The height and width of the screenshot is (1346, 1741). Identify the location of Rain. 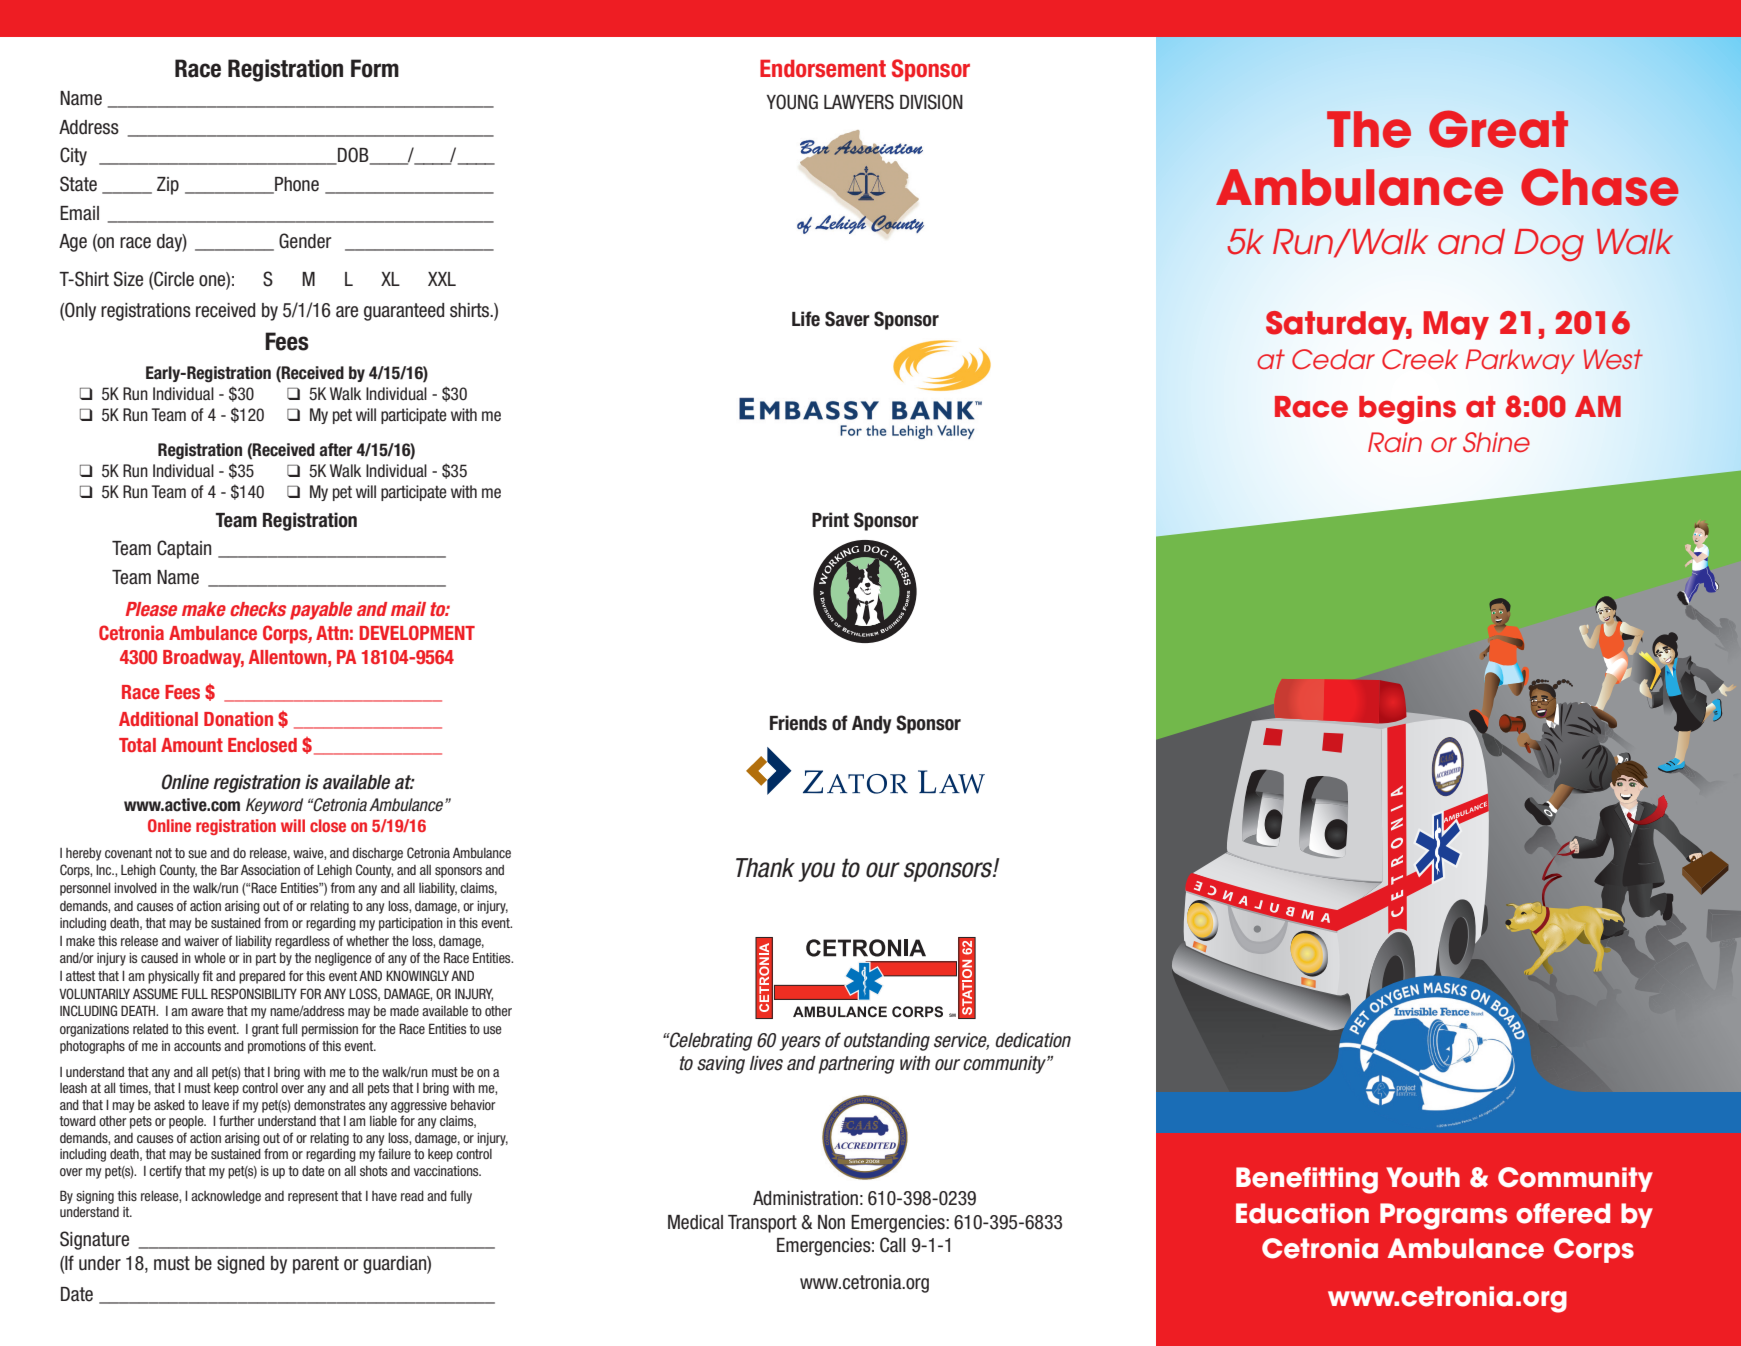
(1395, 442).
